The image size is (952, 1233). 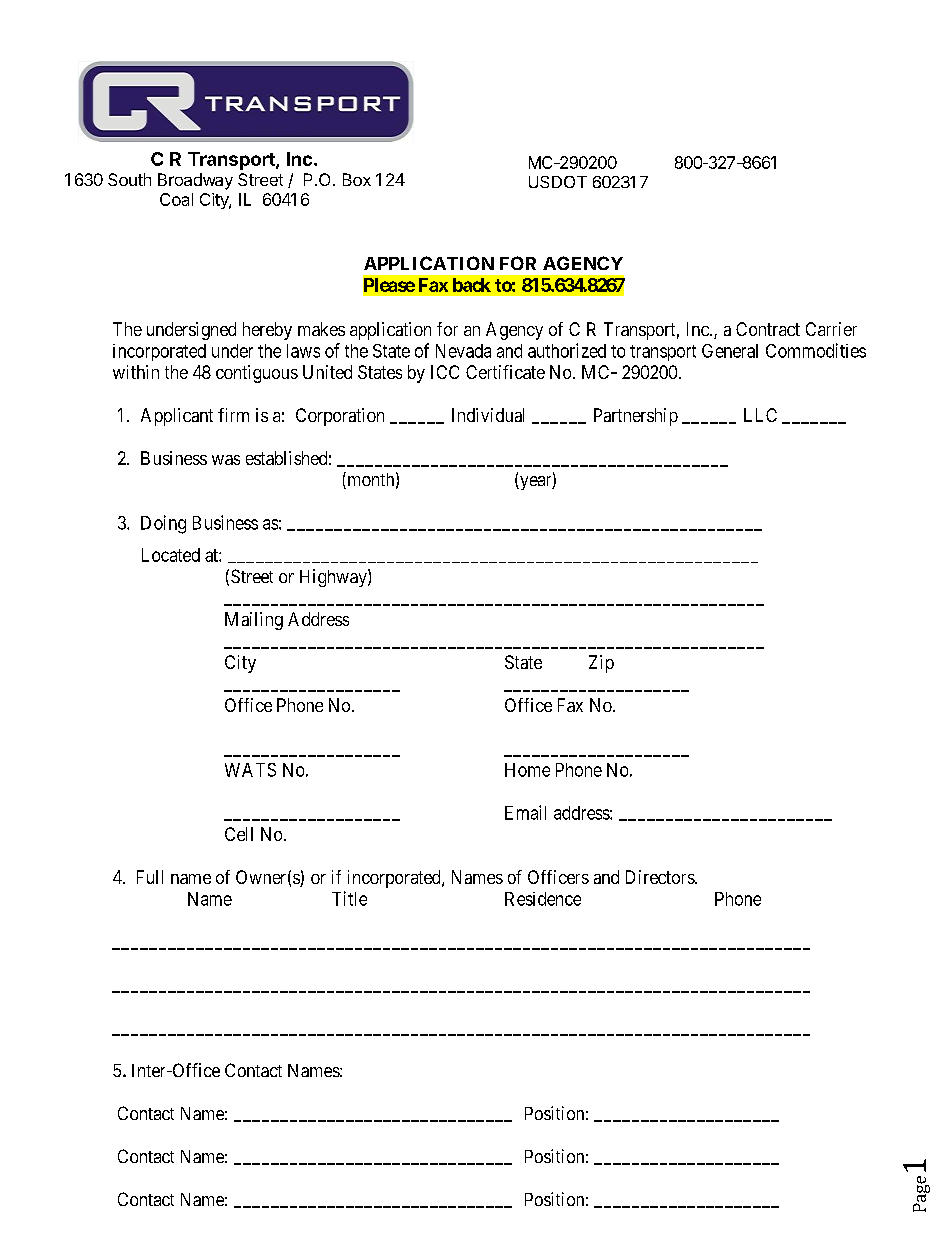 What do you see at coordinates (601, 664) in the screenshot?
I see `Zip` at bounding box center [601, 664].
